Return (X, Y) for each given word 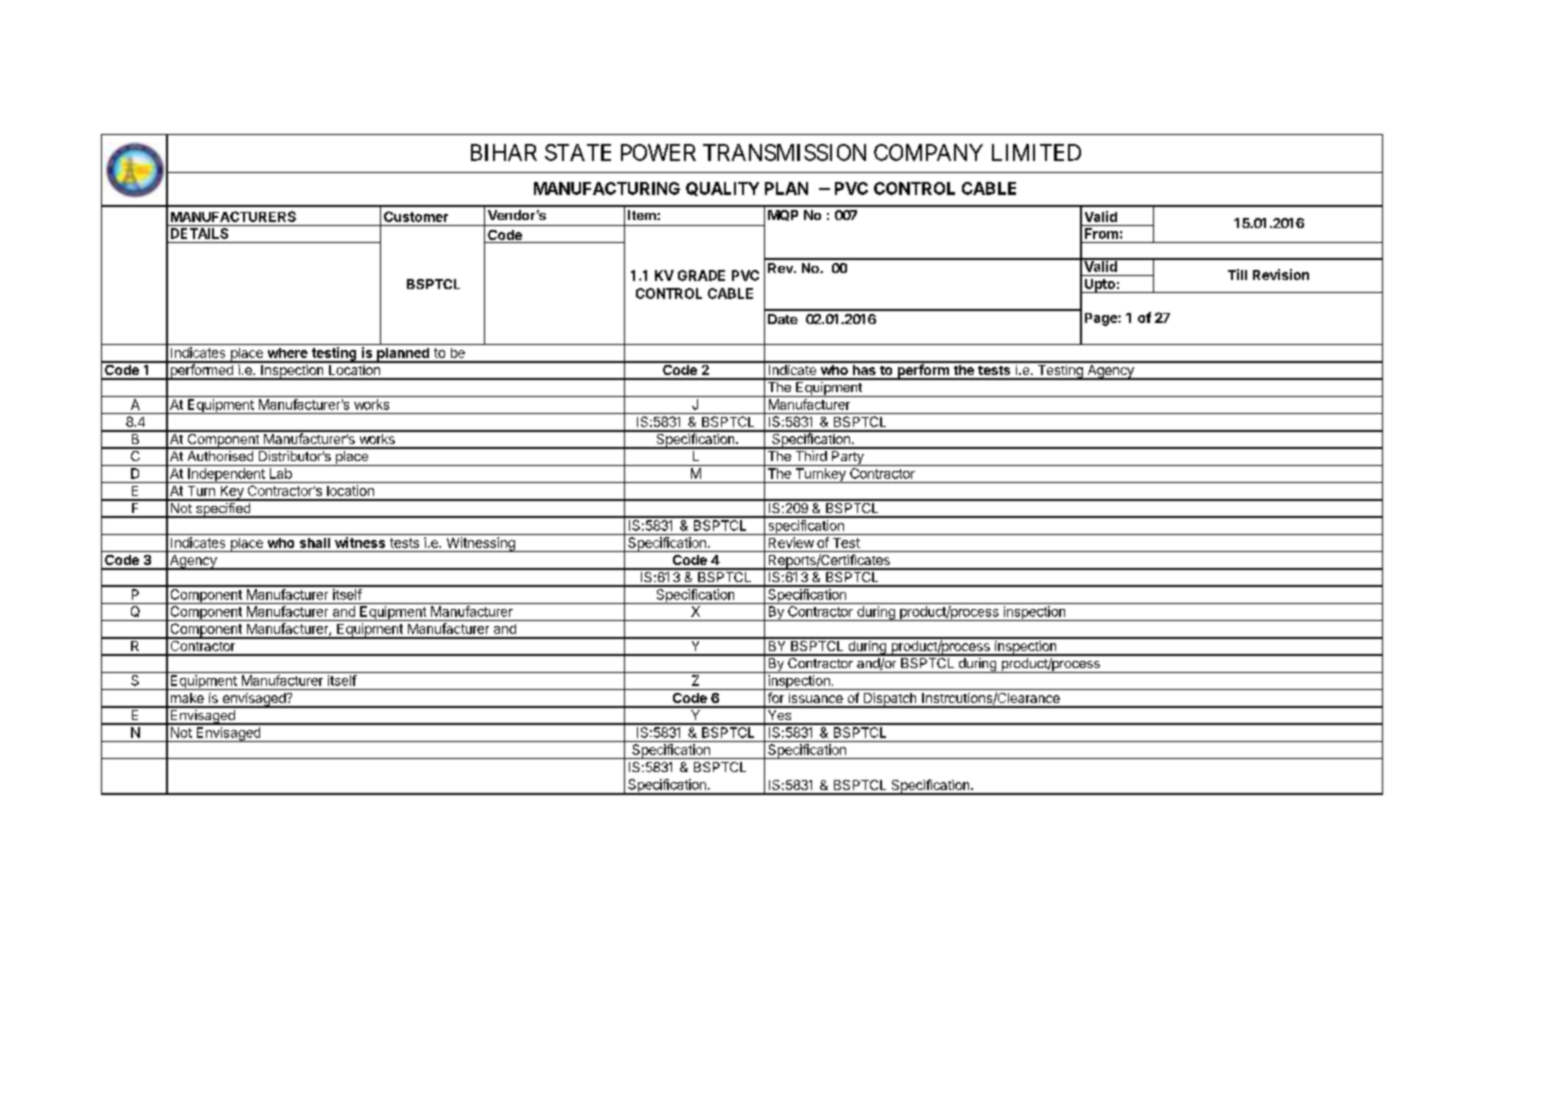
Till (1237, 274)
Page (1102, 319)
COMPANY (928, 152)
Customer (416, 216)
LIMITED (1036, 152)
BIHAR (504, 152)
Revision (1281, 274)
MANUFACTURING (607, 188)
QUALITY (722, 189)
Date (783, 319)
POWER (658, 152)
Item (643, 215)
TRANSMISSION (784, 152)
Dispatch (890, 700)
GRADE (701, 275)
